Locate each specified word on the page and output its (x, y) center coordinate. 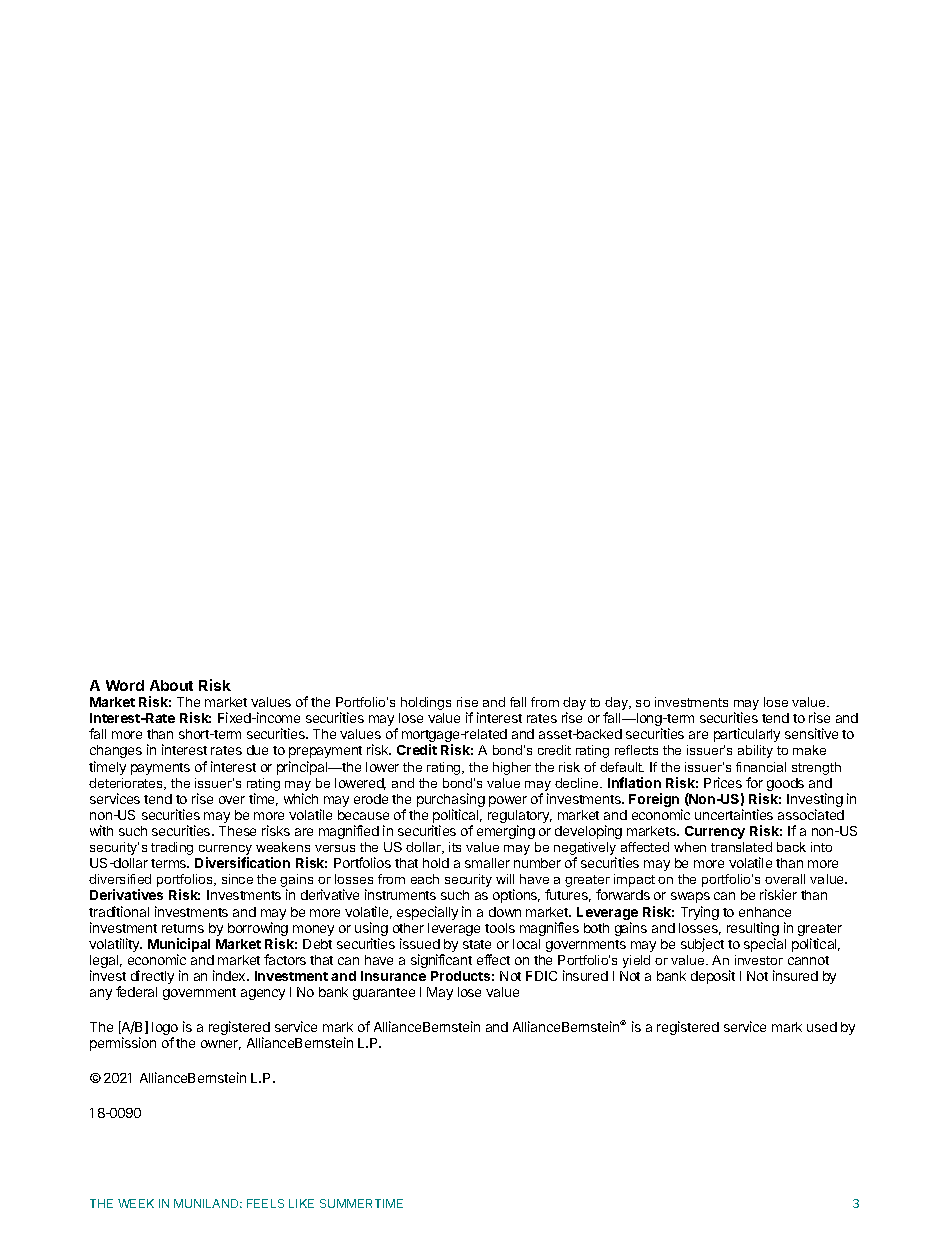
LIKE (301, 1203)
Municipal (179, 946)
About (171, 685)
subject (702, 945)
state (477, 944)
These (237, 831)
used (822, 1027)
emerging (506, 832)
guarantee (384, 994)
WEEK (136, 1203)
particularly (747, 735)
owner (221, 1045)
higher (512, 768)
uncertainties (734, 814)
